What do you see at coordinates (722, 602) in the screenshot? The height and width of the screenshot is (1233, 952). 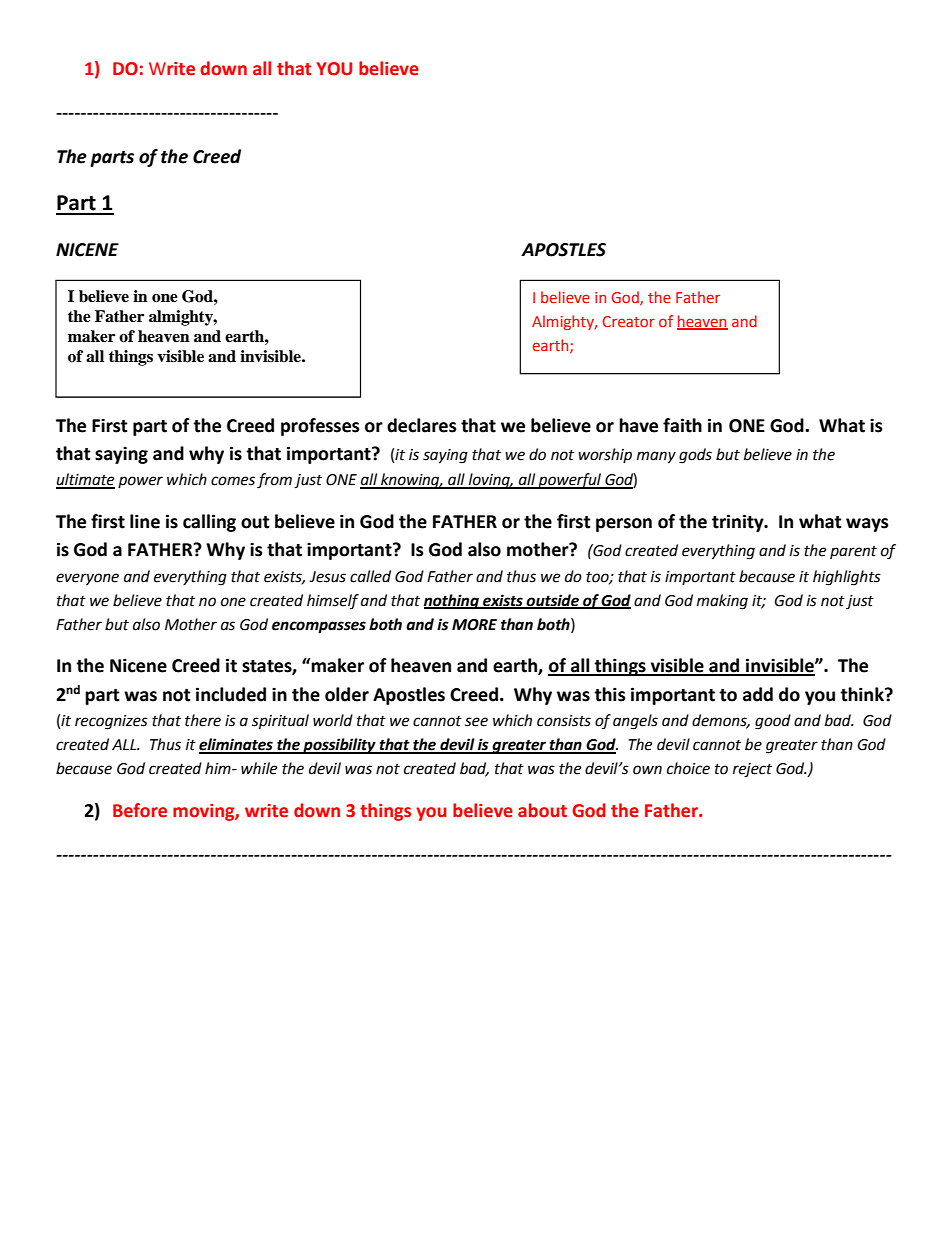 I see `making` at bounding box center [722, 602].
